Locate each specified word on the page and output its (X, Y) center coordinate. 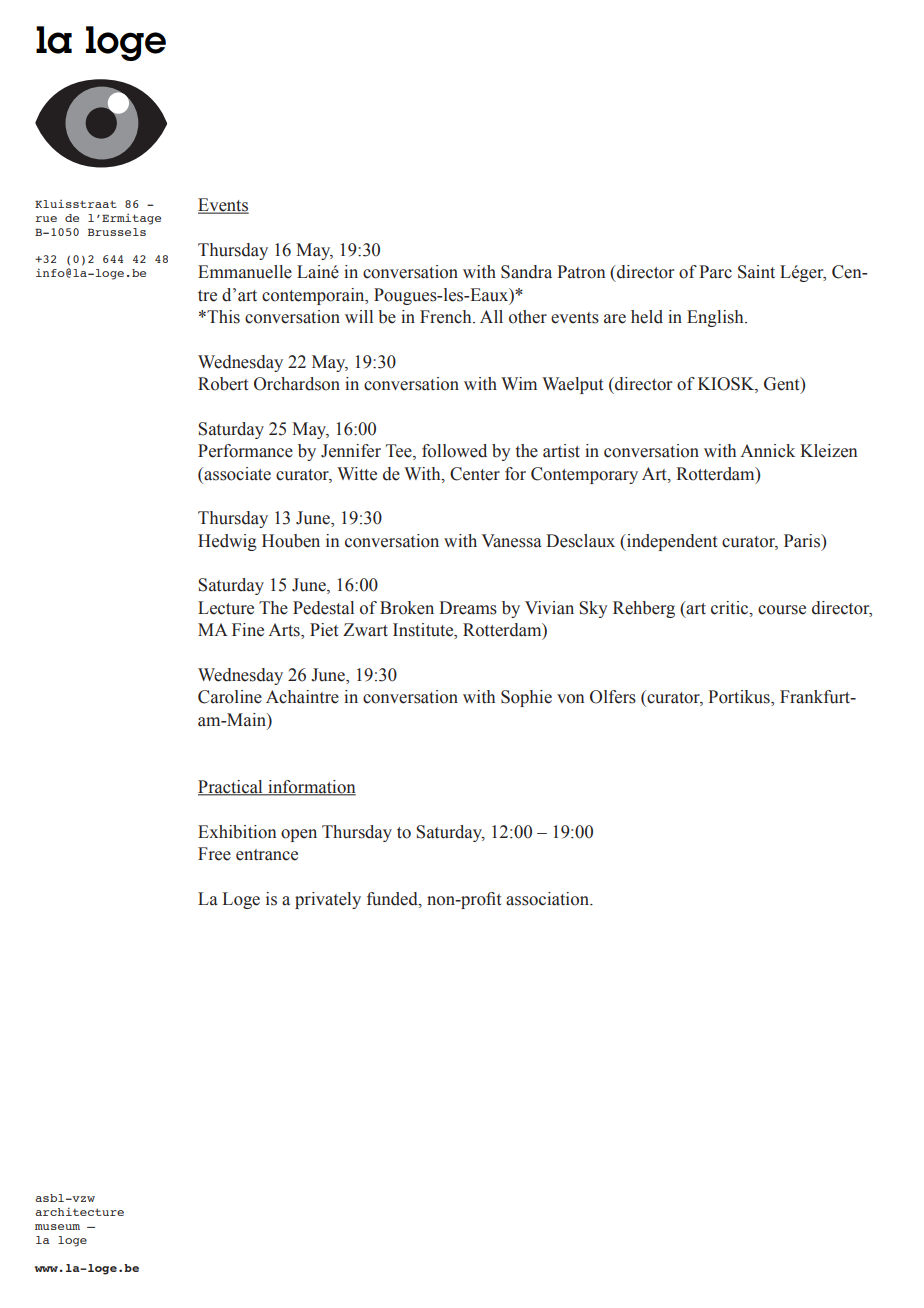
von (570, 699)
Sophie (526, 698)
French (447, 317)
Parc (715, 272)
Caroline (230, 697)
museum (57, 1227)
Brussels (117, 232)
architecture (79, 1211)
